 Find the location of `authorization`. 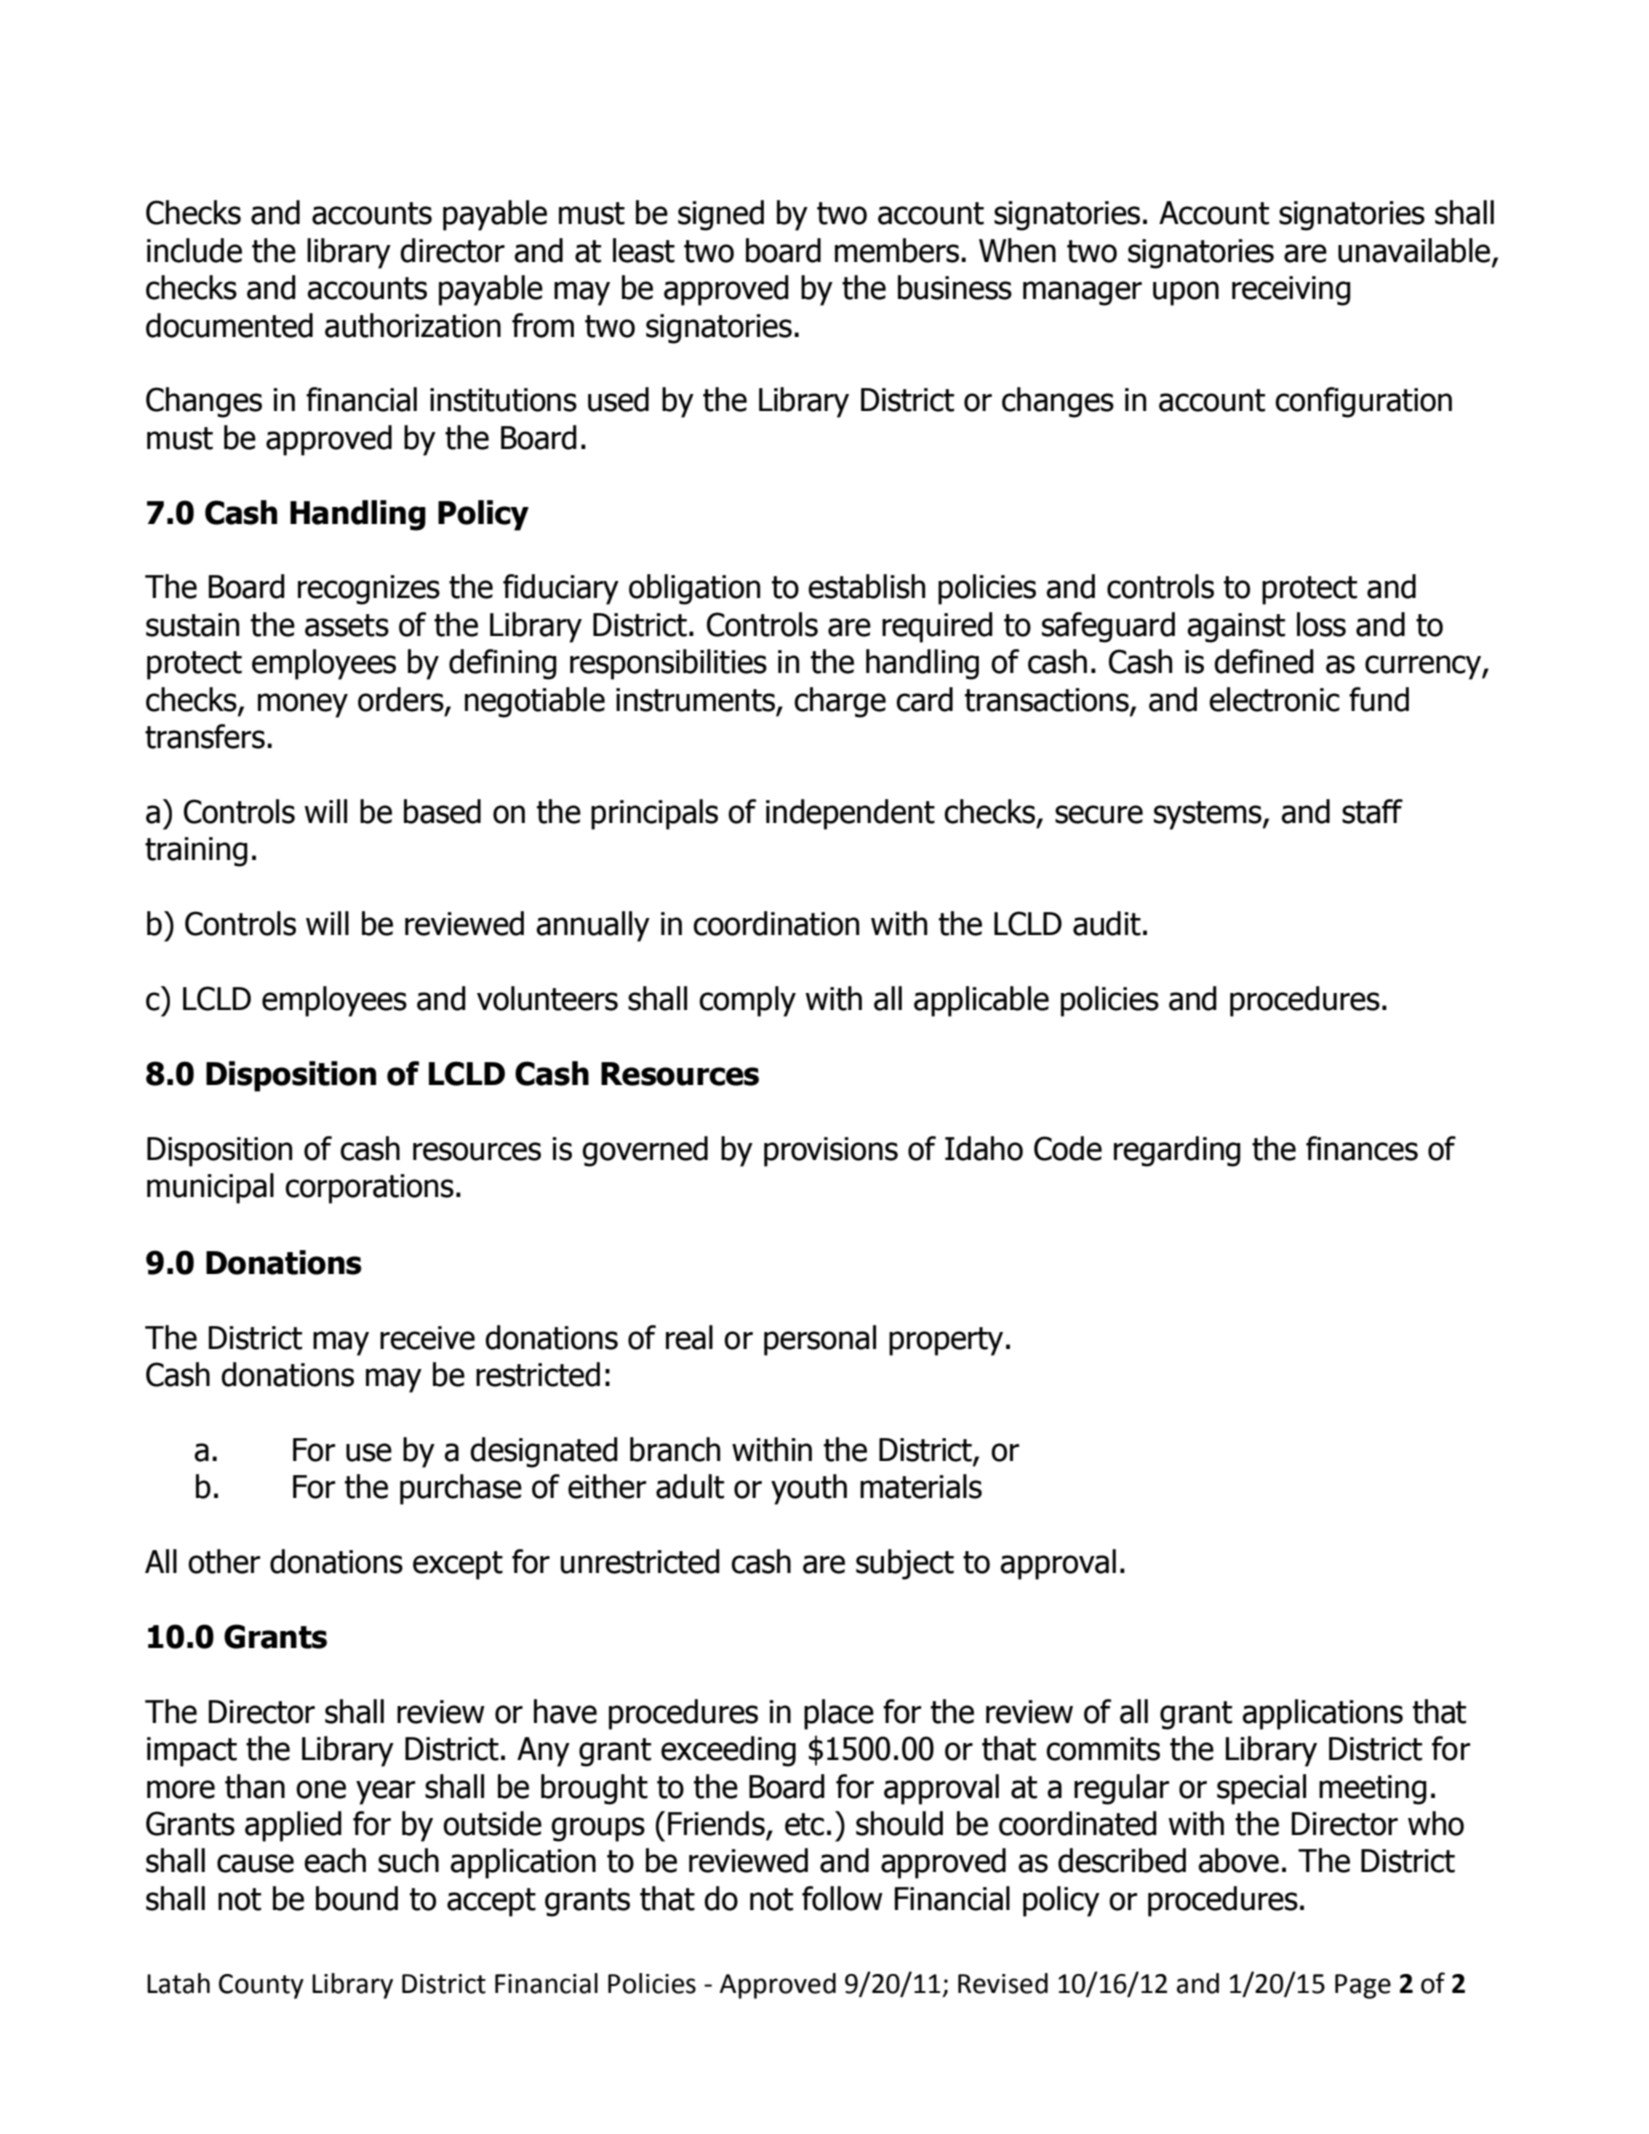

authorization is located at coordinates (413, 325).
